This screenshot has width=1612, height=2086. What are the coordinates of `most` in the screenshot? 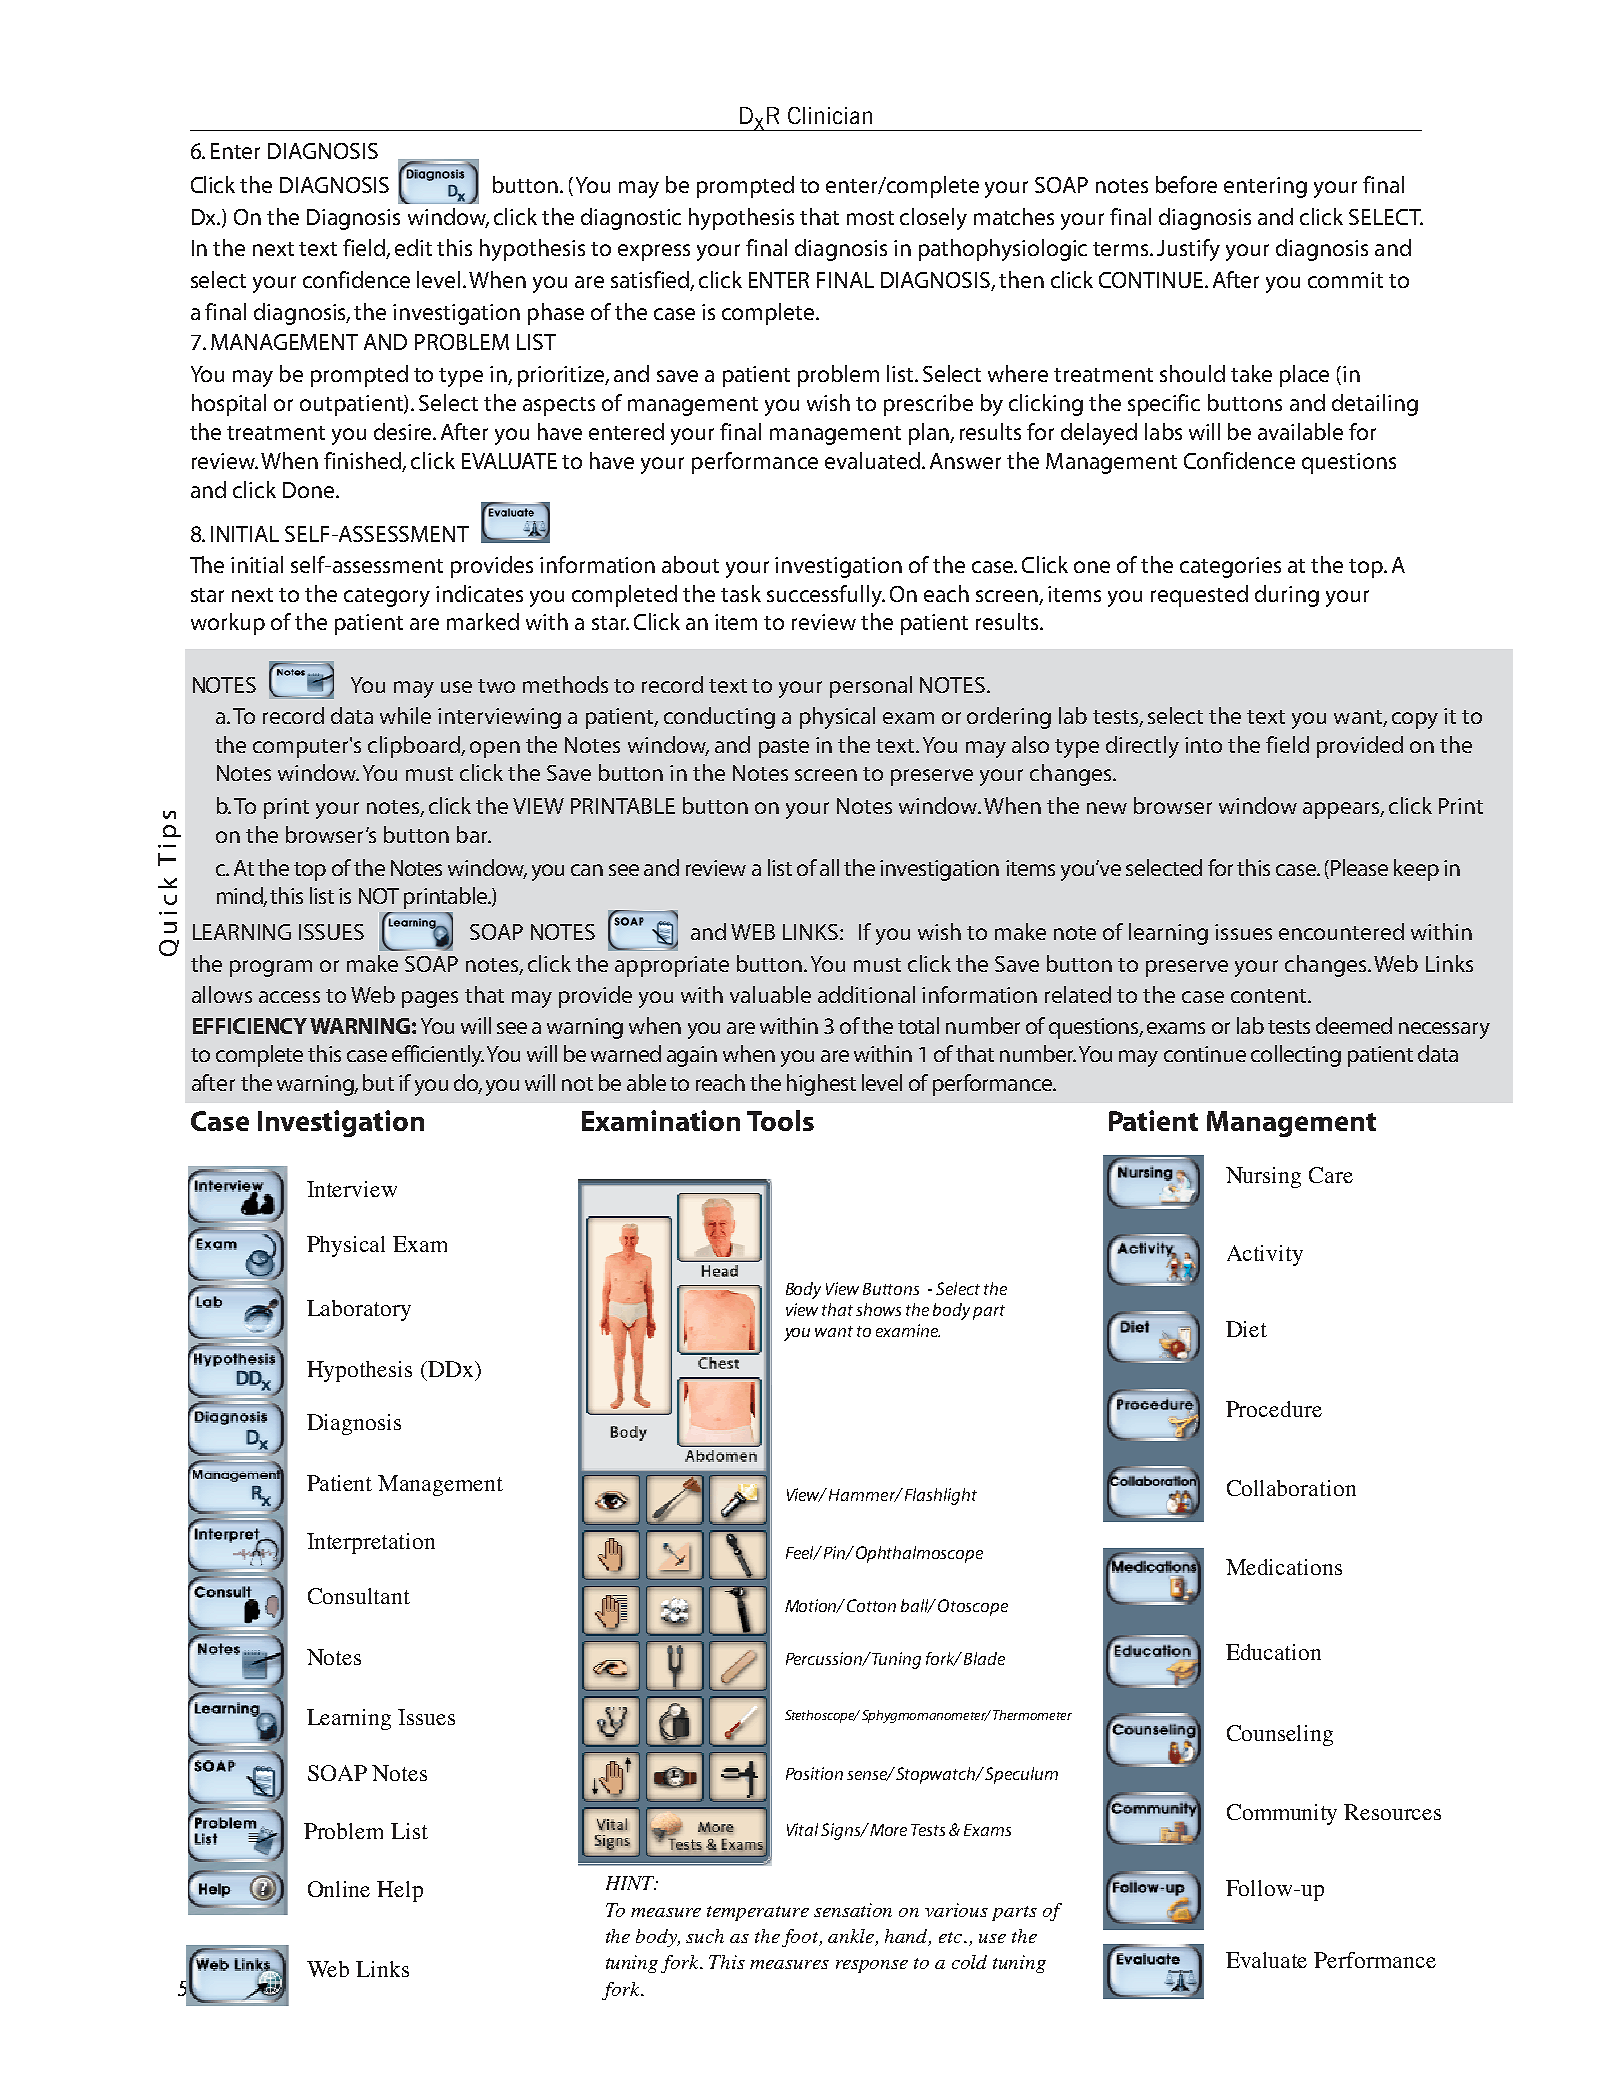 It's located at (870, 218).
